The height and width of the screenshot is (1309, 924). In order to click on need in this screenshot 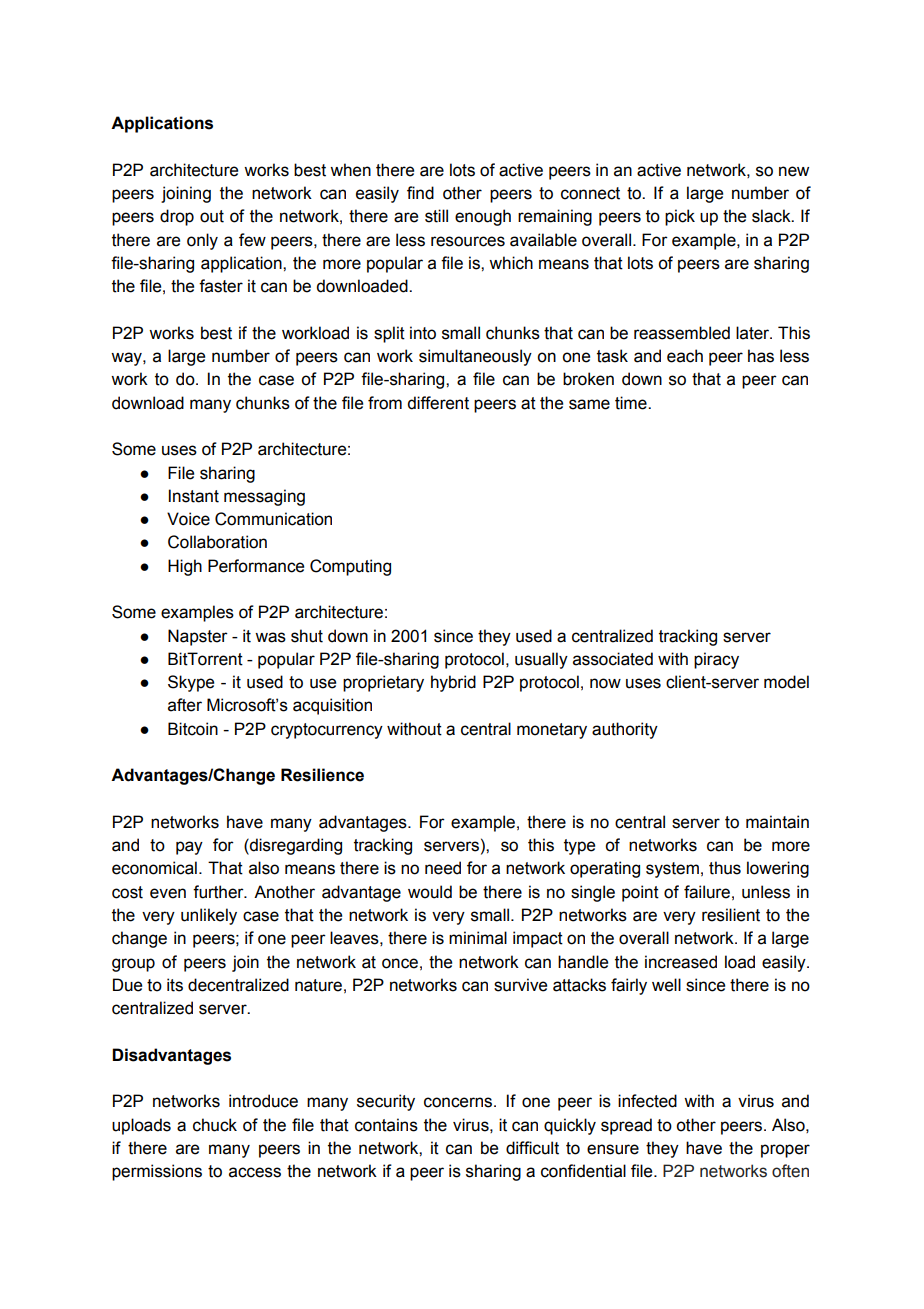, I will do `click(443, 868)`.
